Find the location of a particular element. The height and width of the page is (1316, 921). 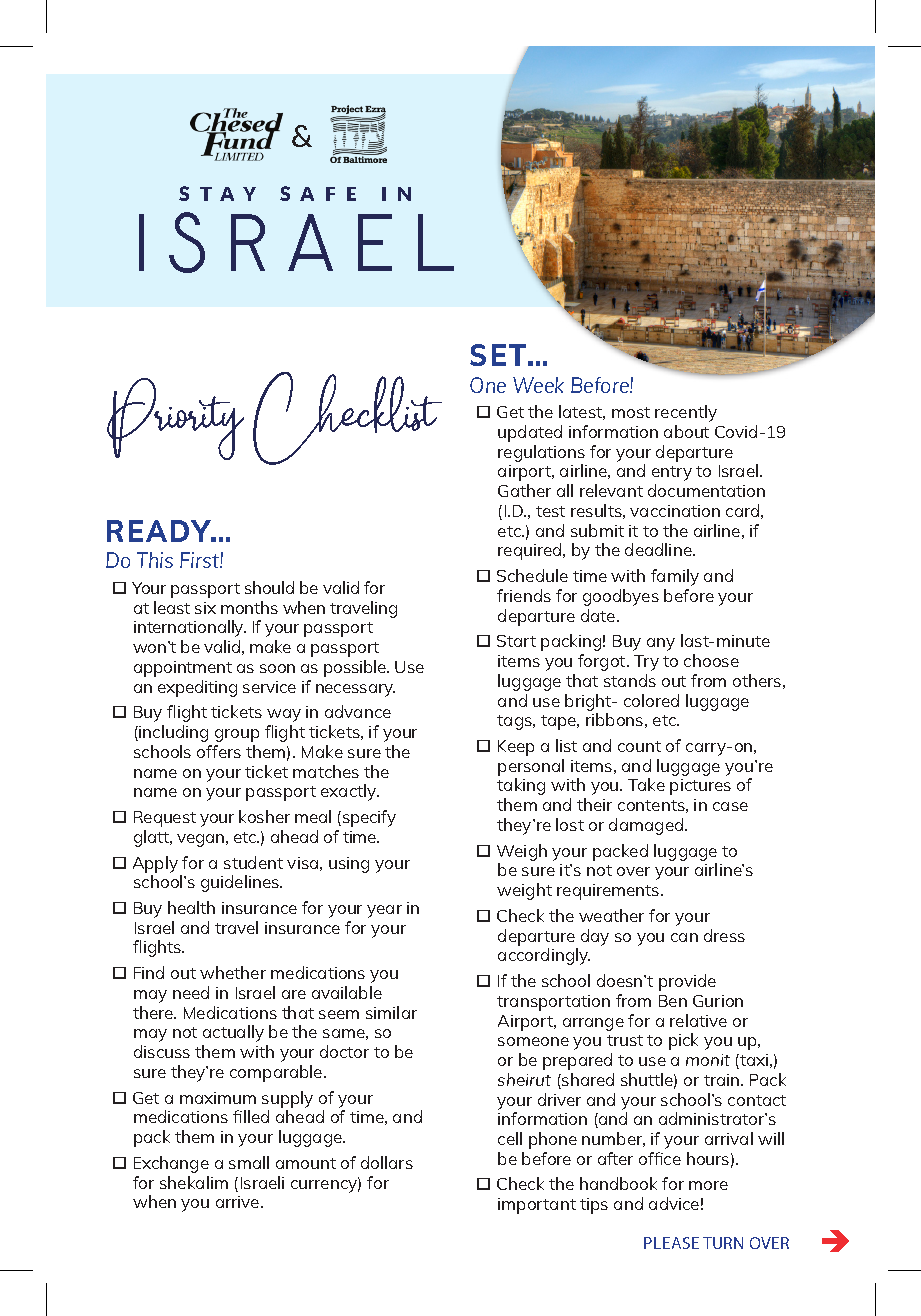

kosher is located at coordinates (264, 816).
